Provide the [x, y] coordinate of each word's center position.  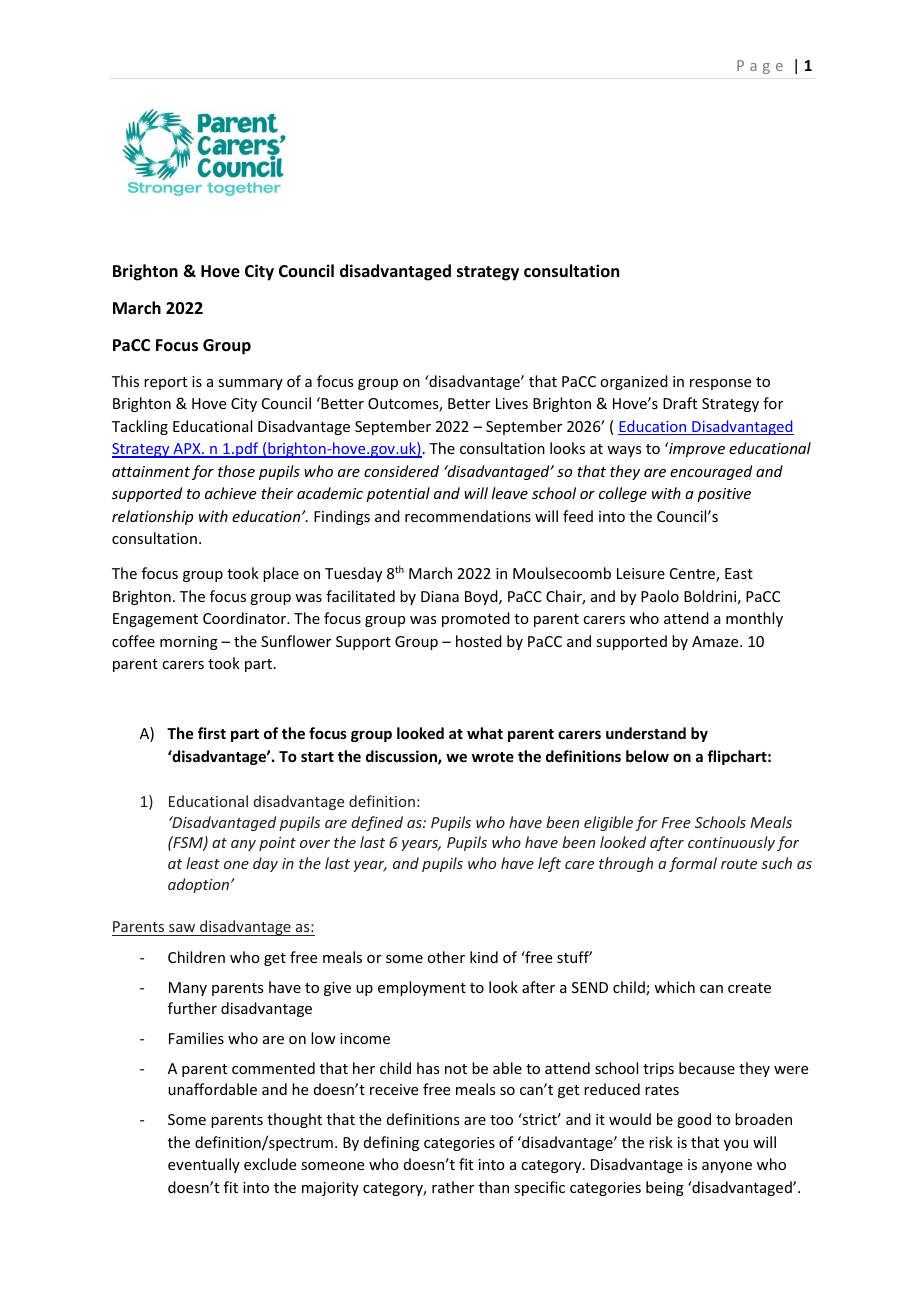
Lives [512, 403]
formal [693, 864]
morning [189, 643]
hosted [479, 641]
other [446, 957]
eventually [204, 1165]
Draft [680, 403]
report [165, 383]
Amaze [716, 641]
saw [182, 928]
